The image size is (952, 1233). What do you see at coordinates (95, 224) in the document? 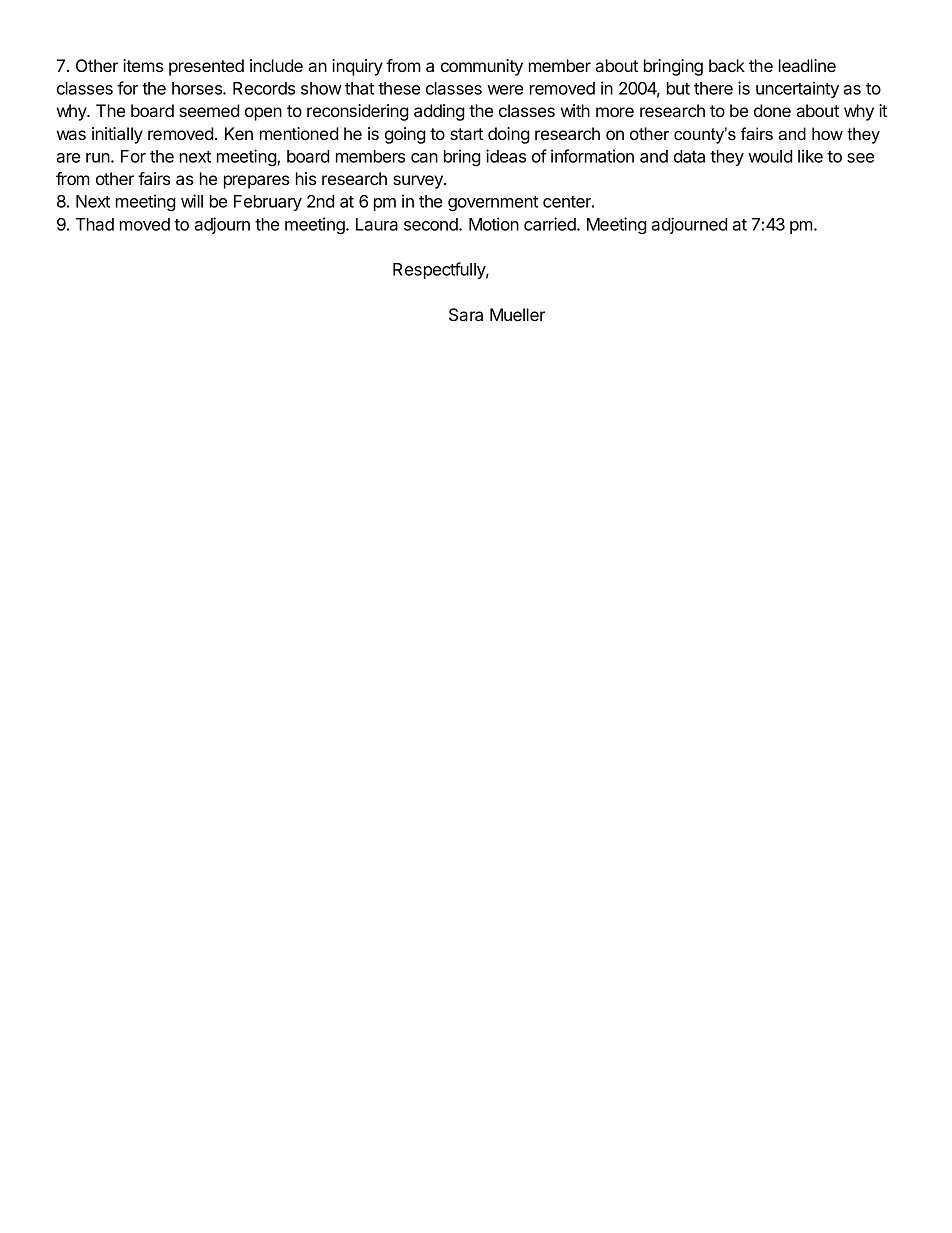
I see `Thad` at bounding box center [95, 224].
